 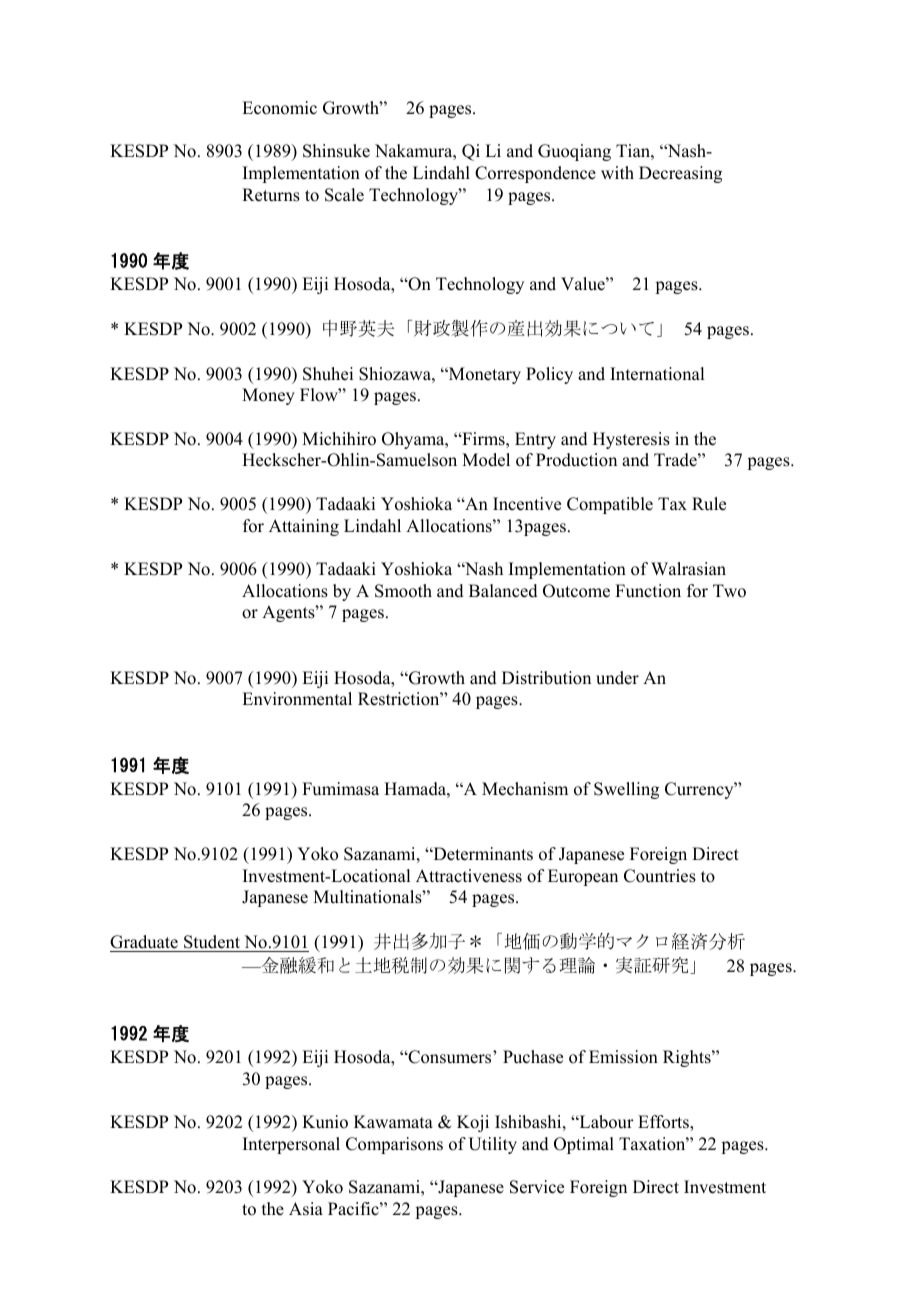 I want to click on Environmental, so click(x=297, y=699).
